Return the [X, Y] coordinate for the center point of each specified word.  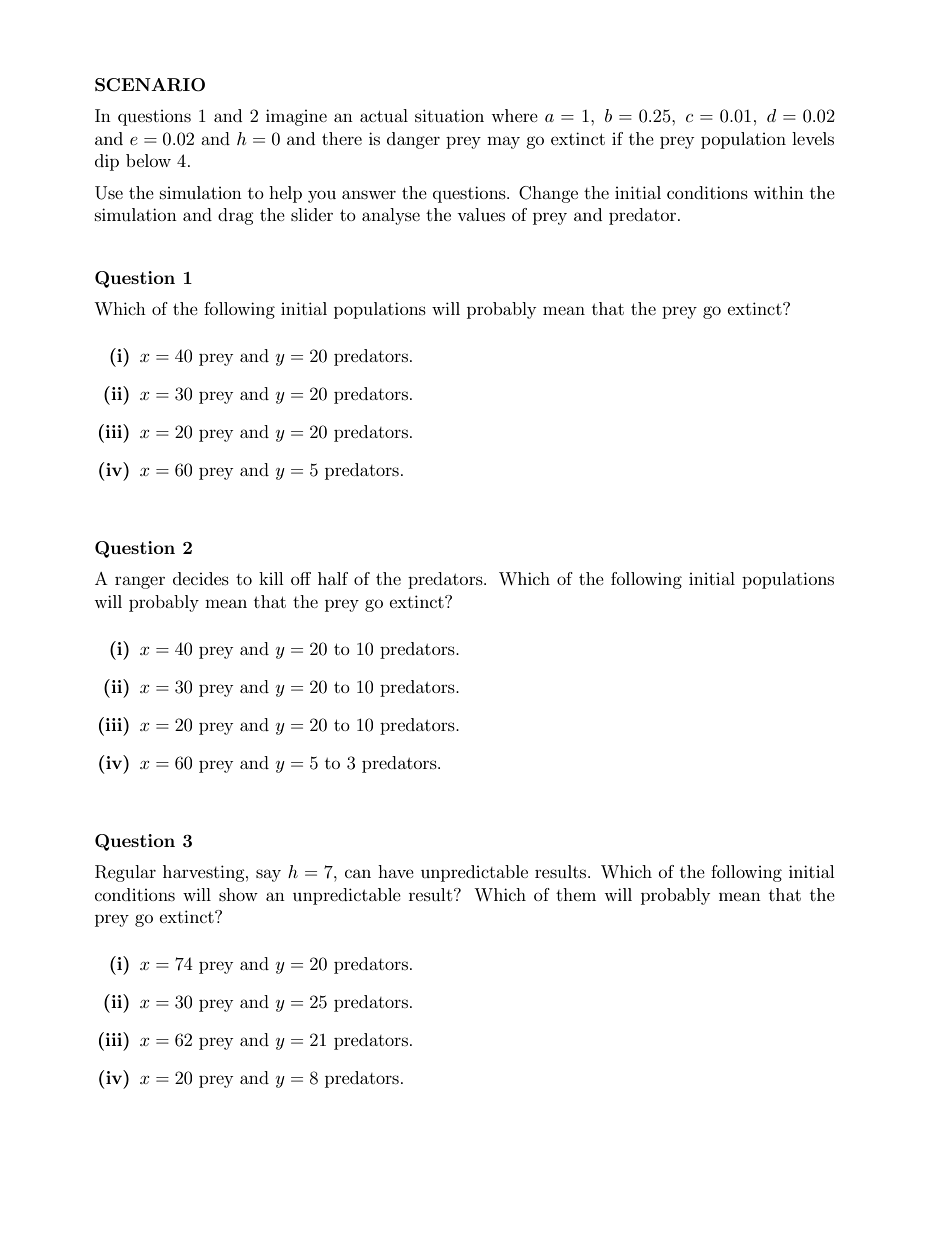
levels [813, 138]
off [301, 578]
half [333, 578]
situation [449, 115]
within [778, 192]
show [238, 894]
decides [201, 578]
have [396, 871]
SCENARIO [150, 85]
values [481, 214]
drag [236, 216]
